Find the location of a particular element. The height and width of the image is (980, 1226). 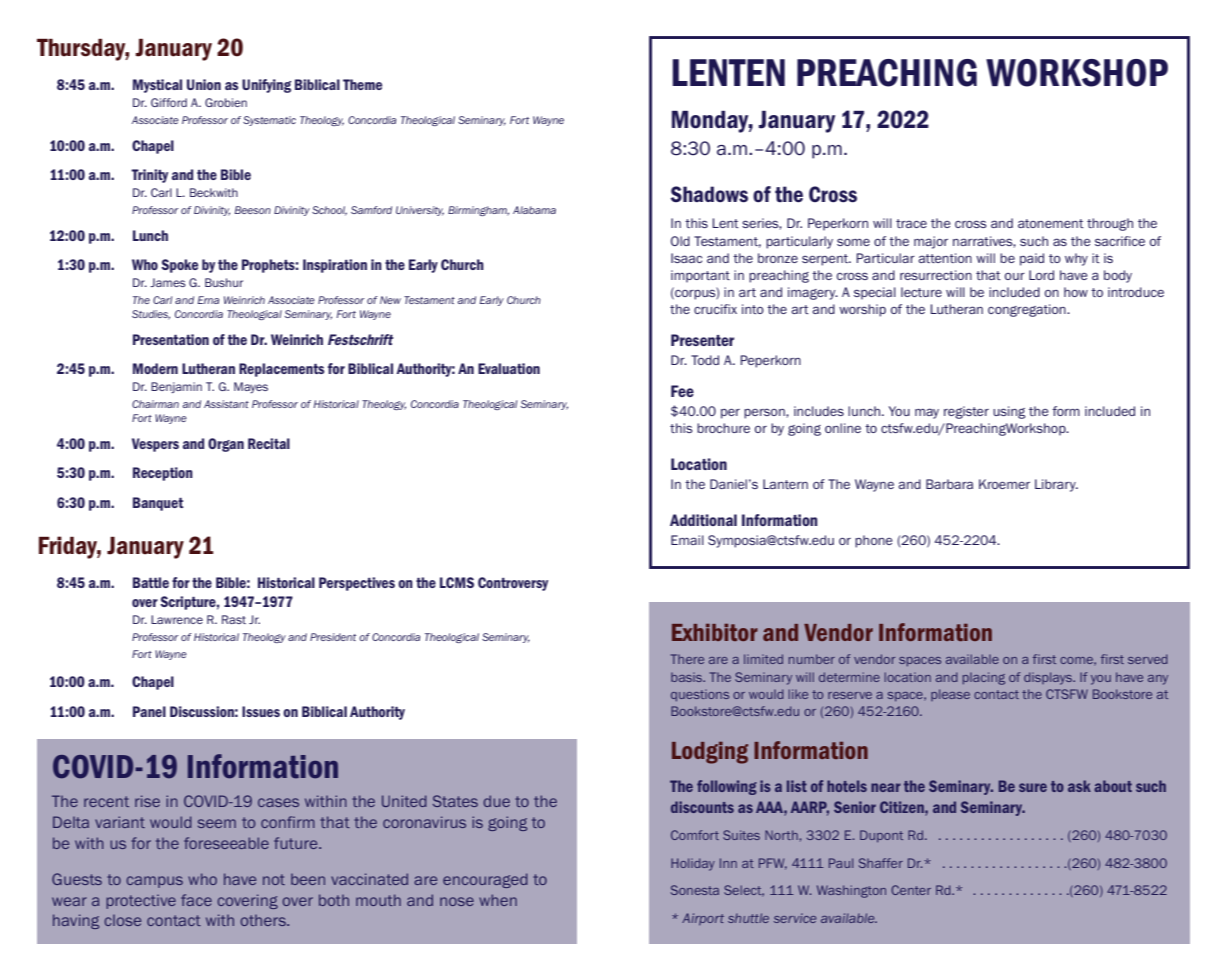

Email is located at coordinates (687, 540).
